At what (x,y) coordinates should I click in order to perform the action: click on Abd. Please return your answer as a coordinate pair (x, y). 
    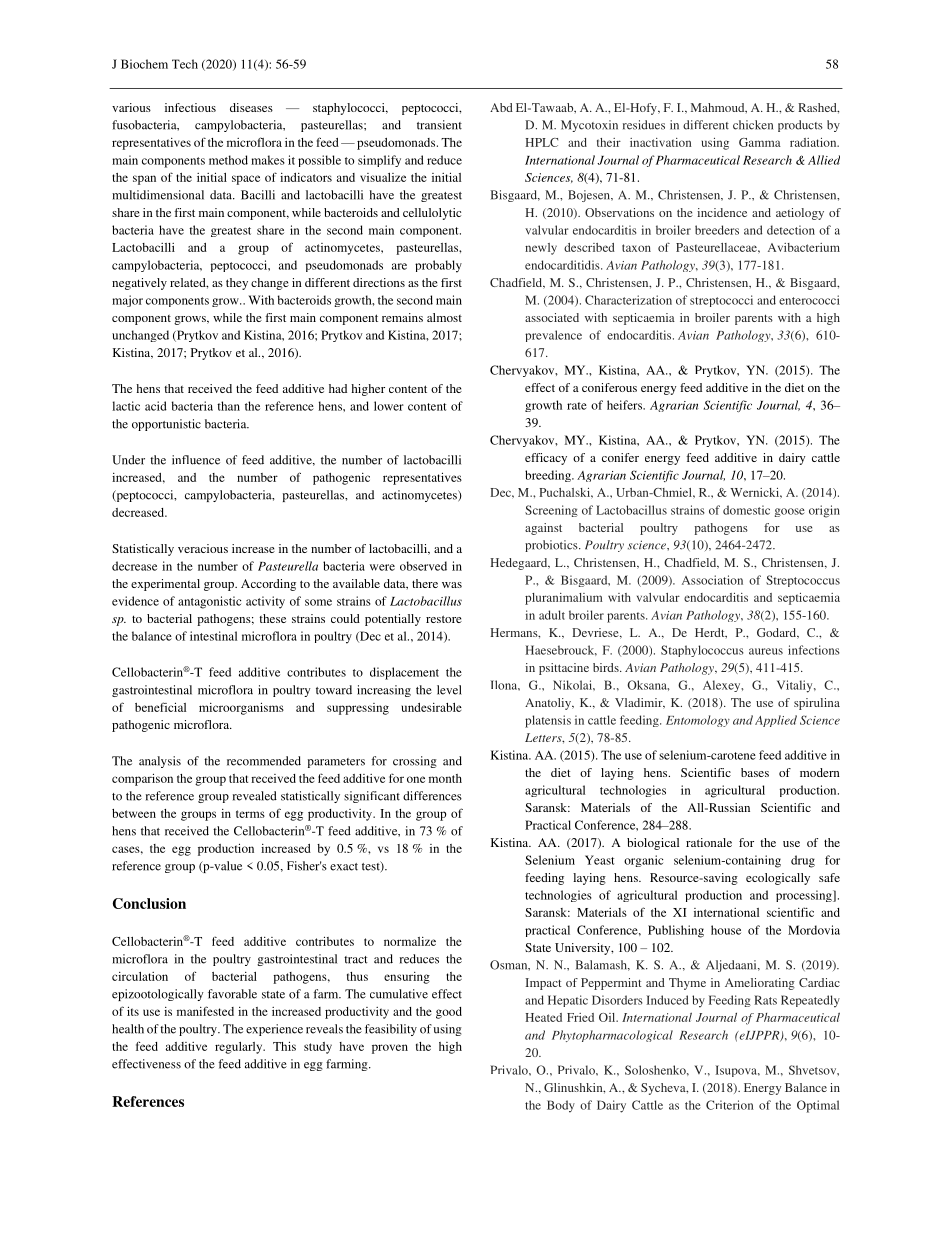
    Looking at the image, I should click on (501, 107).
